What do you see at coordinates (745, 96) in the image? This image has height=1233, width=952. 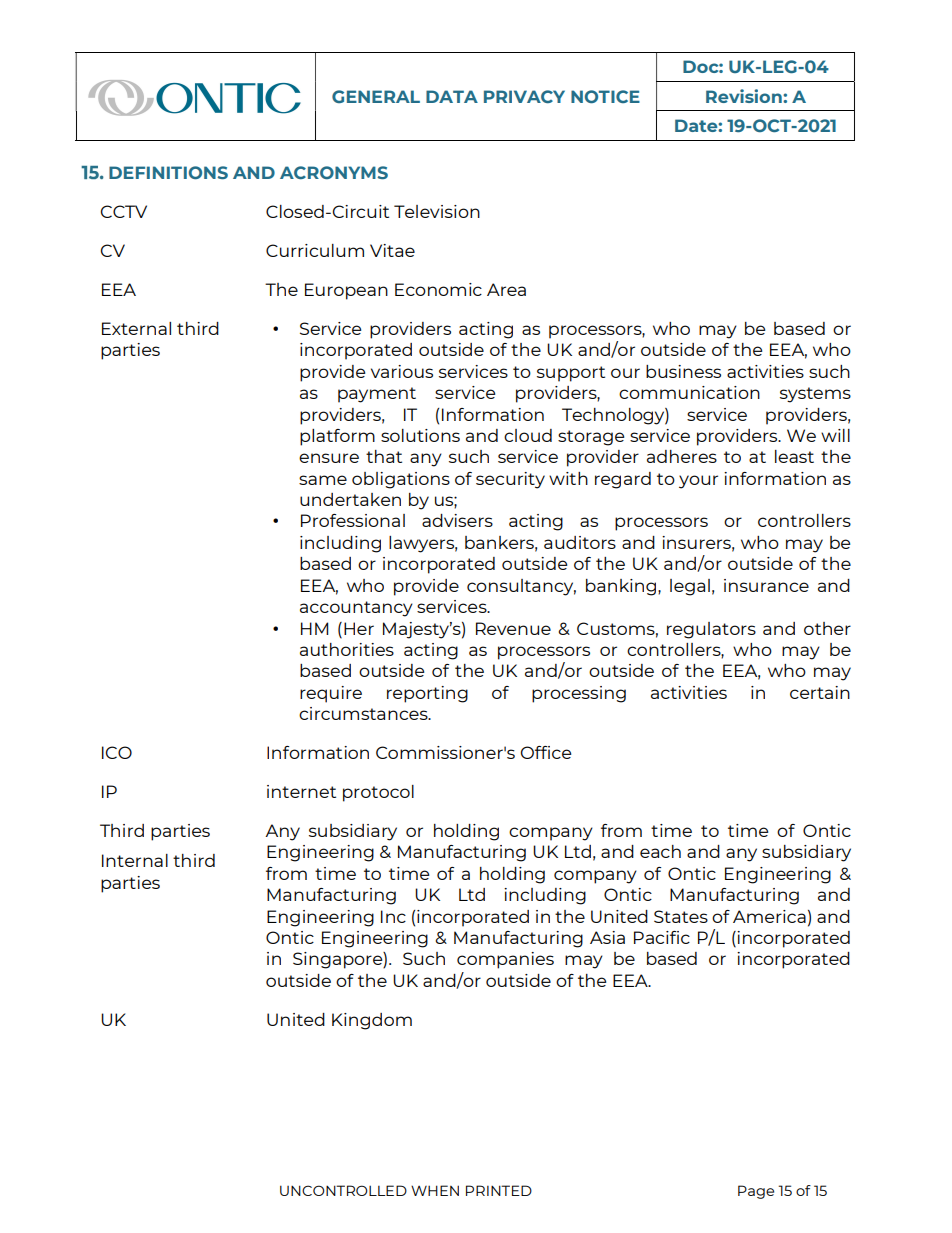 I see `Revision` at bounding box center [745, 96].
